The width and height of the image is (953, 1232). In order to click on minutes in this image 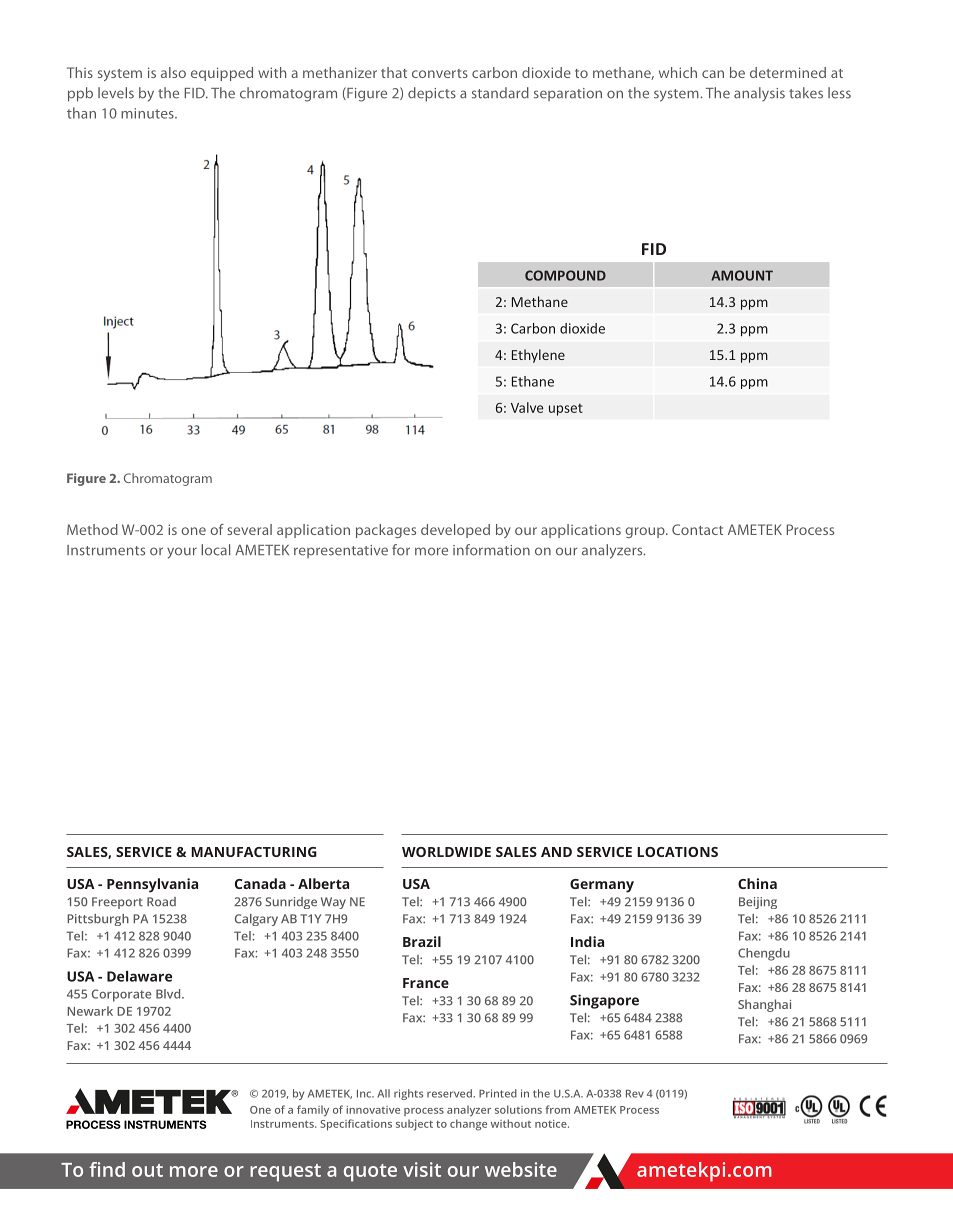, I will do `click(148, 113)`.
